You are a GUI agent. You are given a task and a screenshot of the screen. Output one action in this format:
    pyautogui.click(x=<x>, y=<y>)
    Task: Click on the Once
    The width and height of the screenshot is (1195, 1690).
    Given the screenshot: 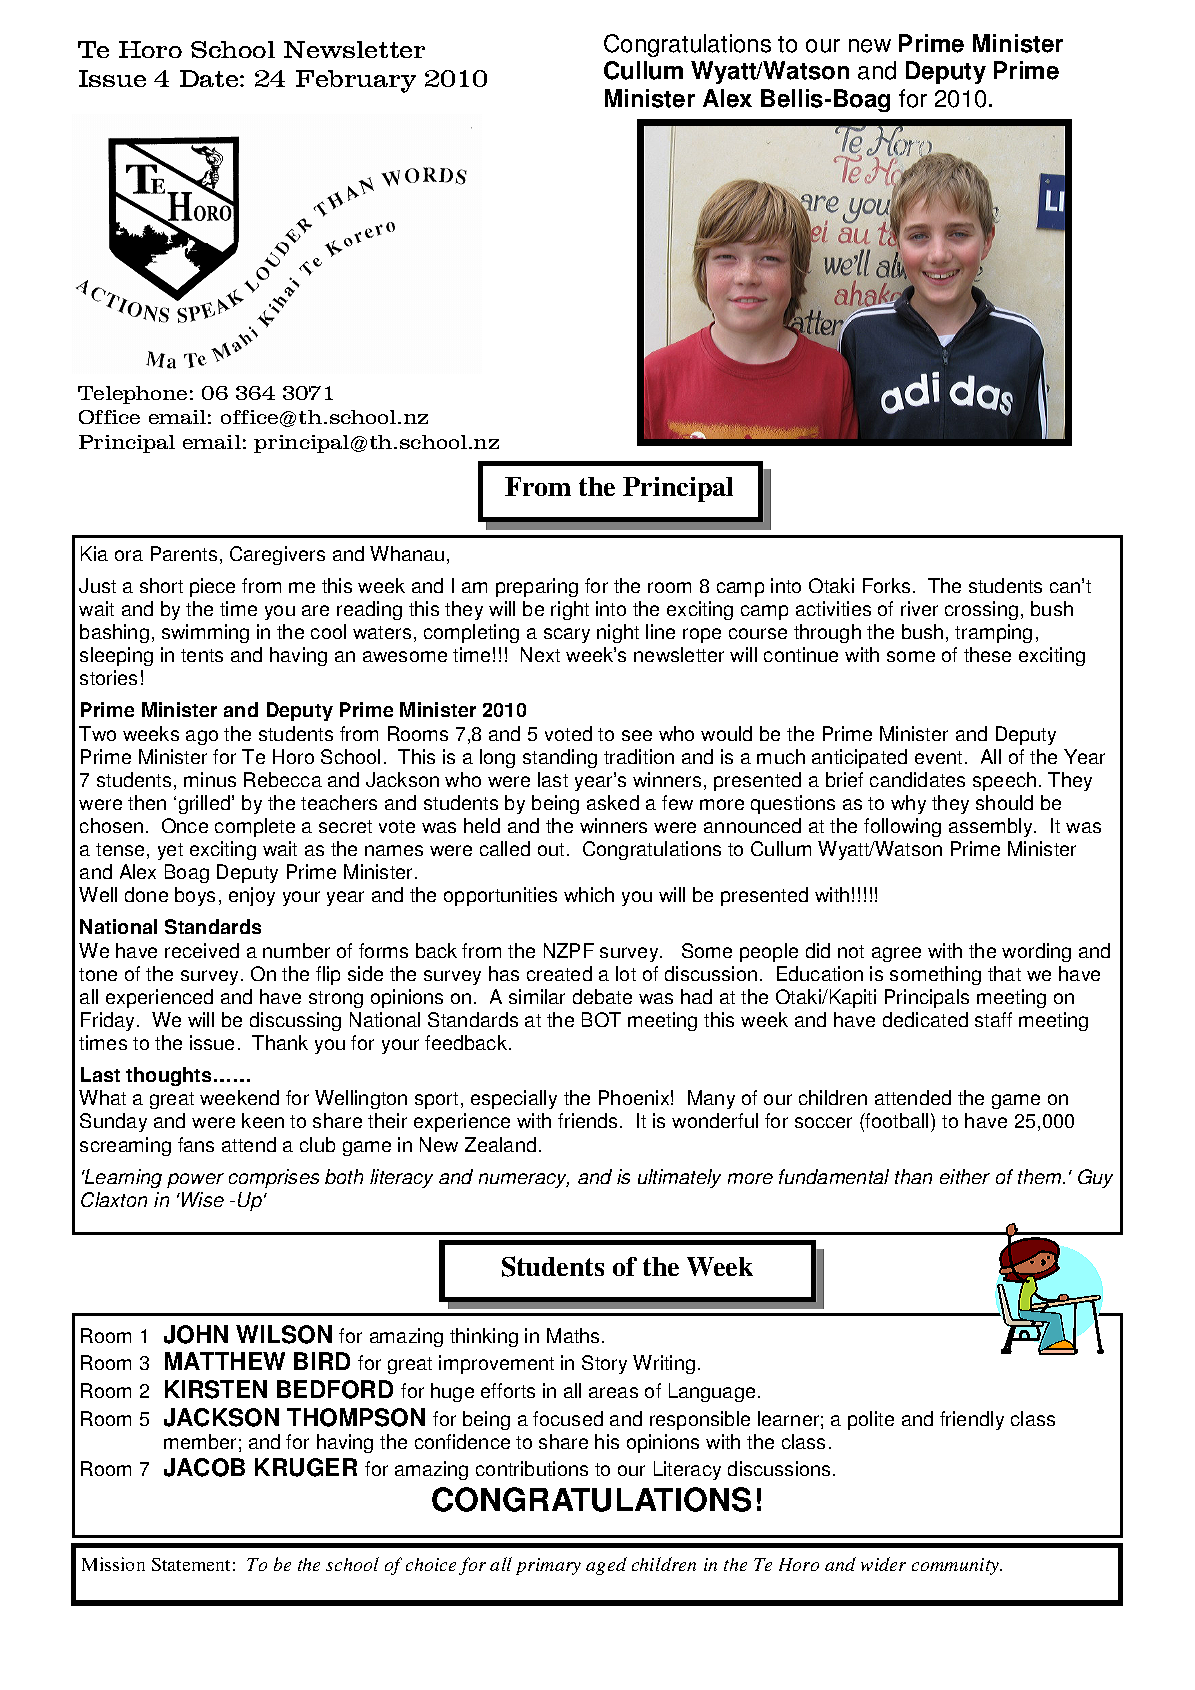 What is the action you would take?
    pyautogui.click(x=185, y=825)
